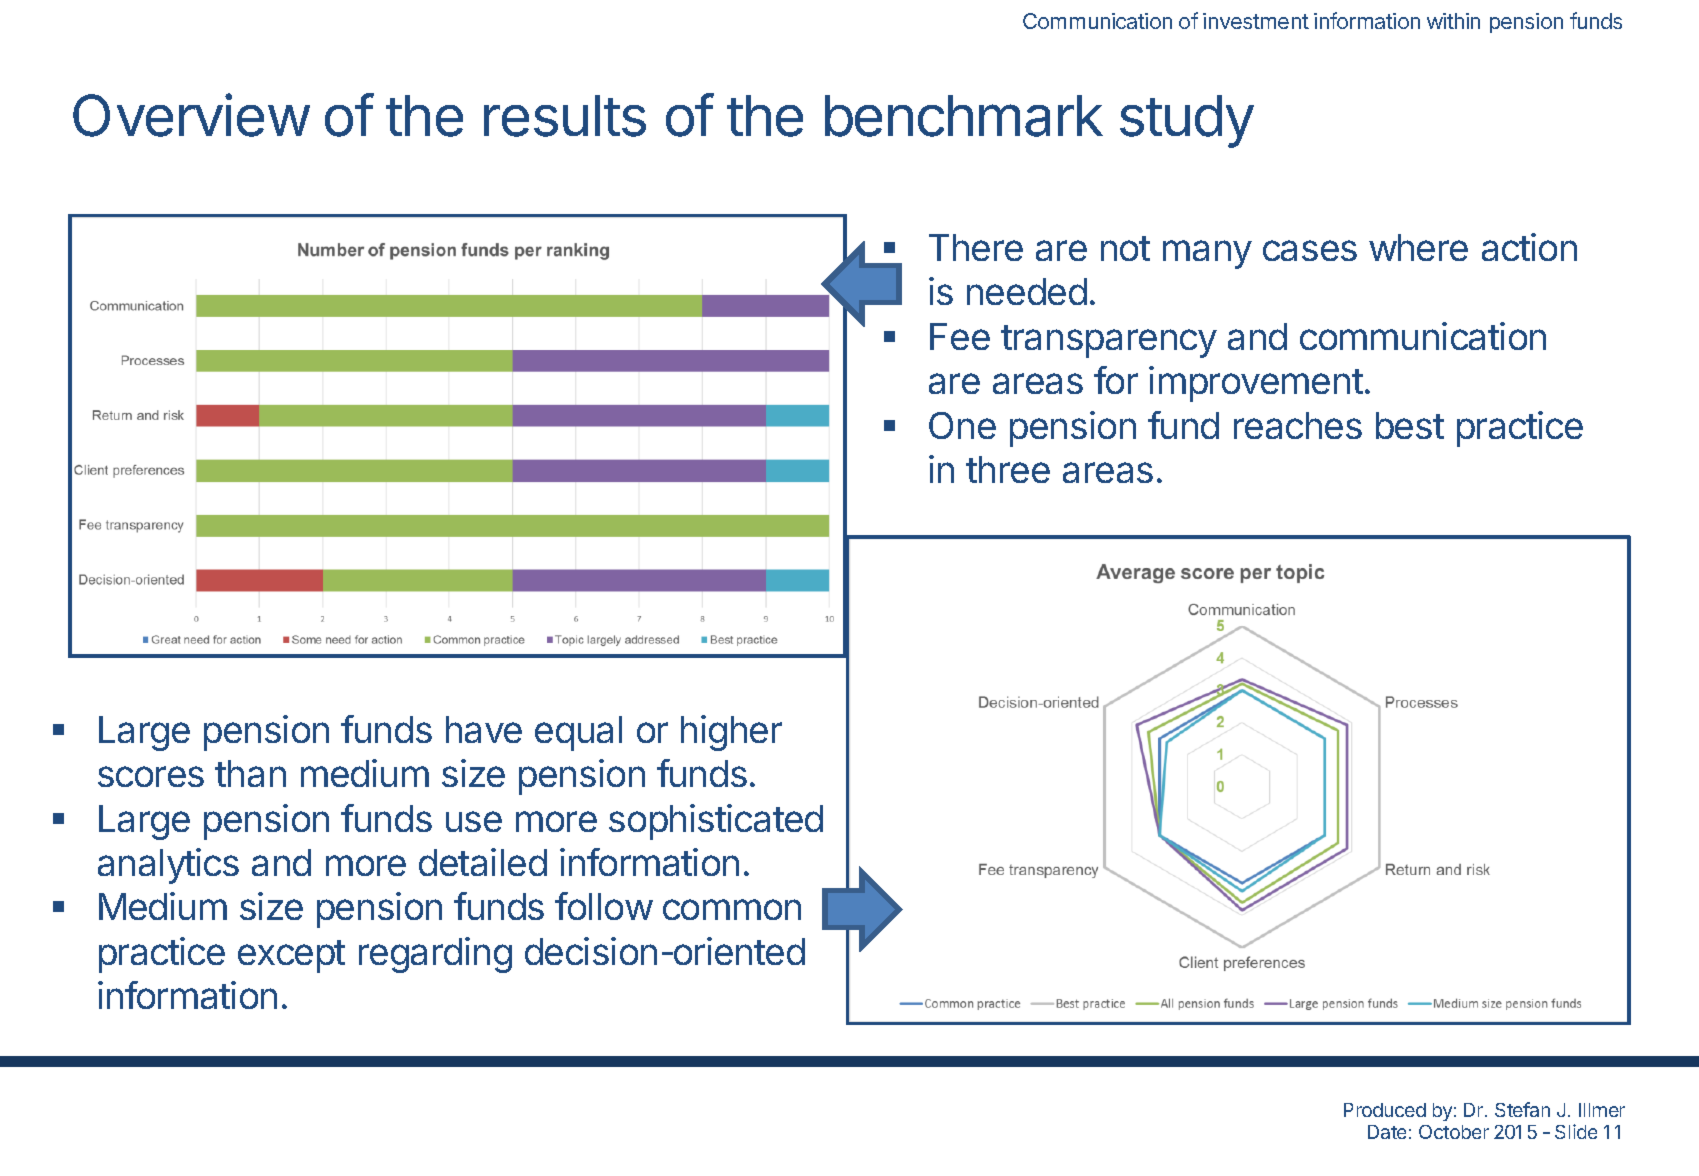  Describe the element at coordinates (732, 909) in the document. I see `common` at that location.
